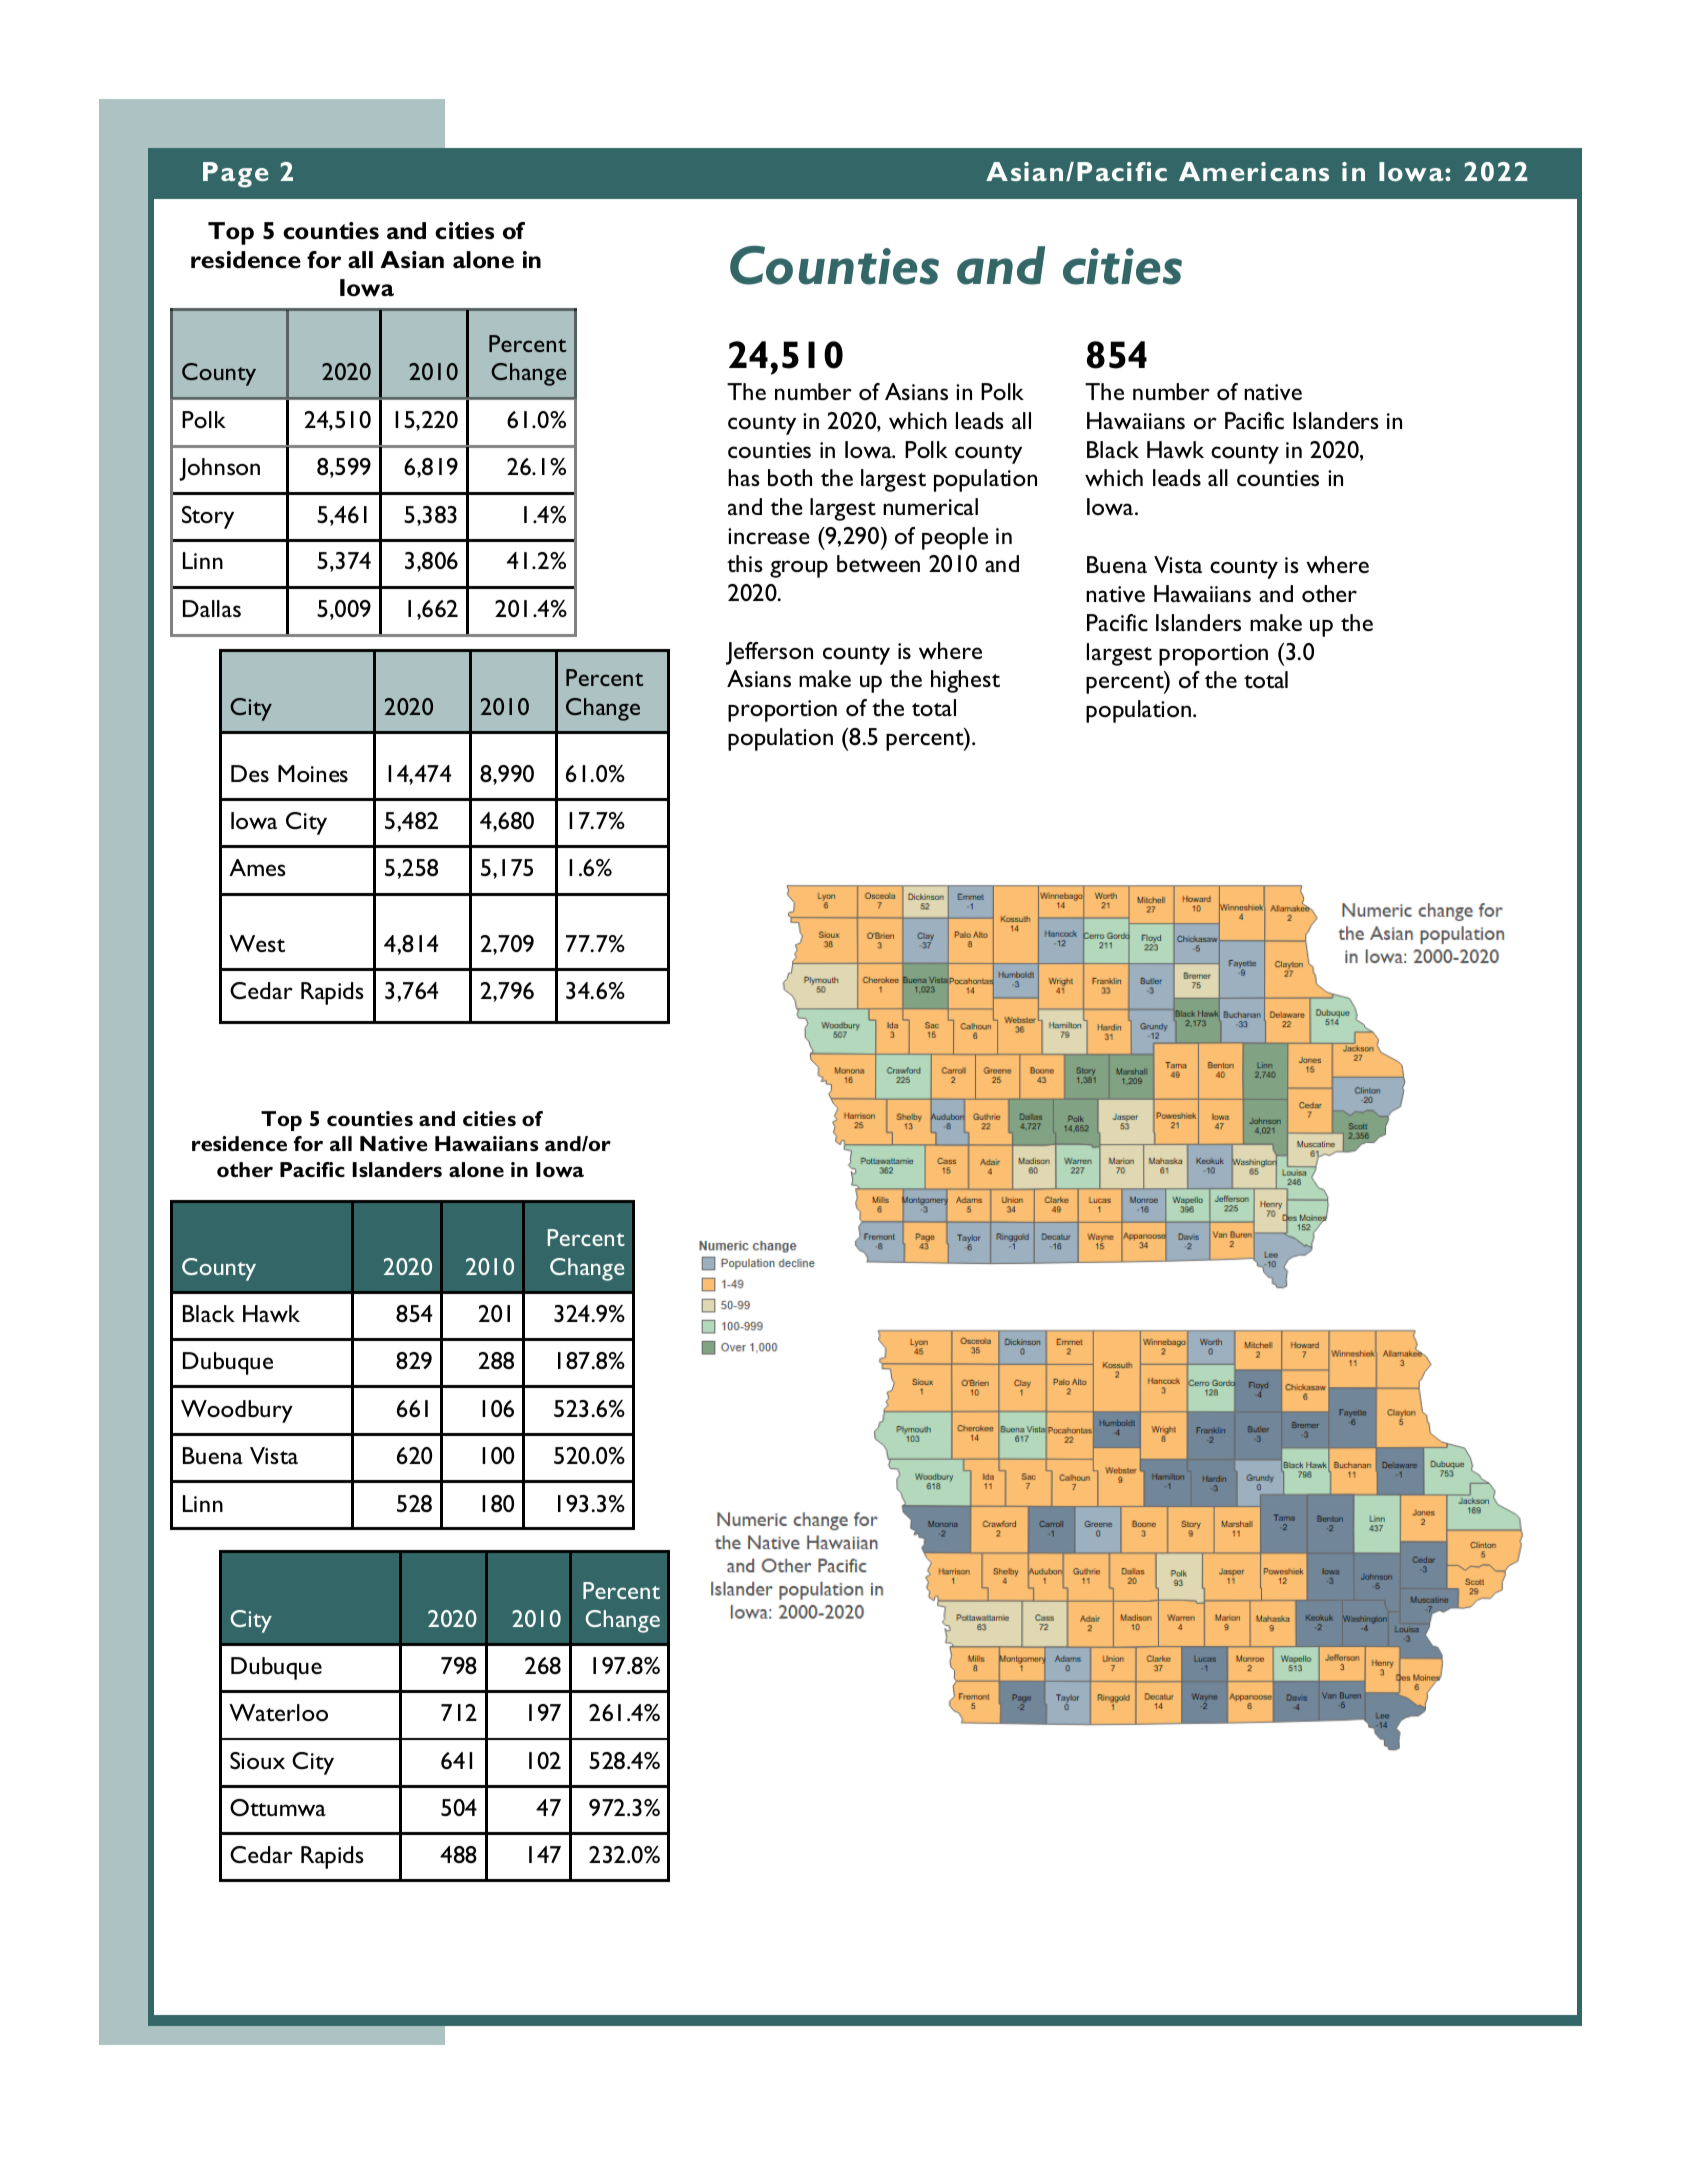  What do you see at coordinates (745, 563) in the screenshot?
I see `this` at bounding box center [745, 563].
